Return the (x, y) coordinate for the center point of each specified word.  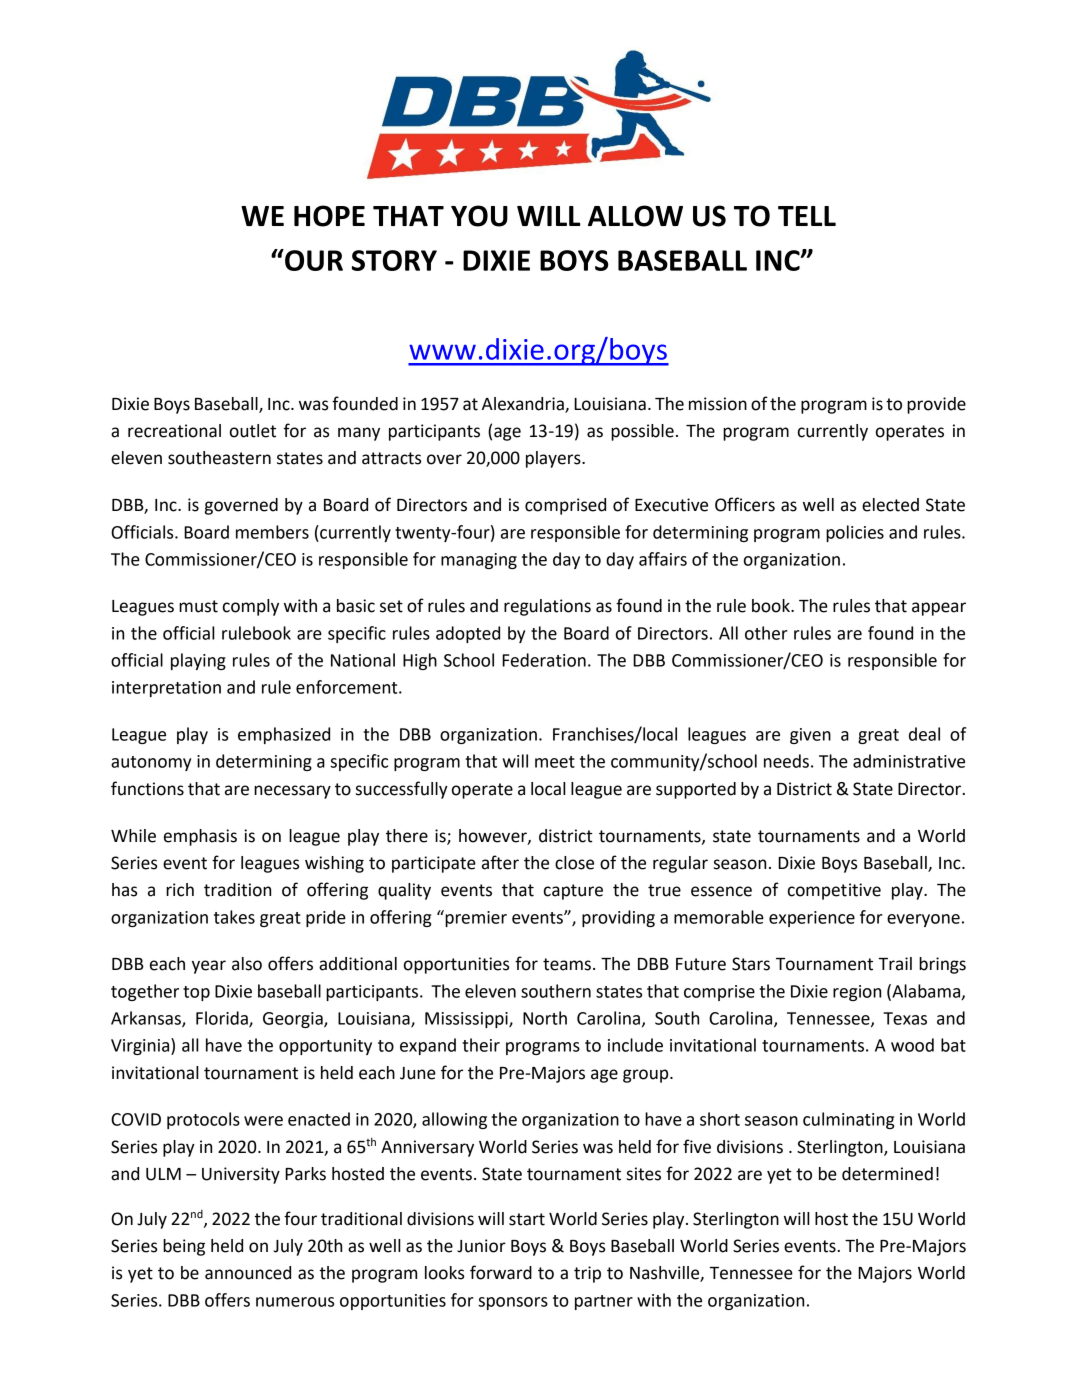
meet (555, 762)
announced (248, 1273)
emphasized (284, 735)
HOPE (329, 216)
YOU (479, 216)
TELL (807, 216)
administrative (909, 761)
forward (501, 1272)
